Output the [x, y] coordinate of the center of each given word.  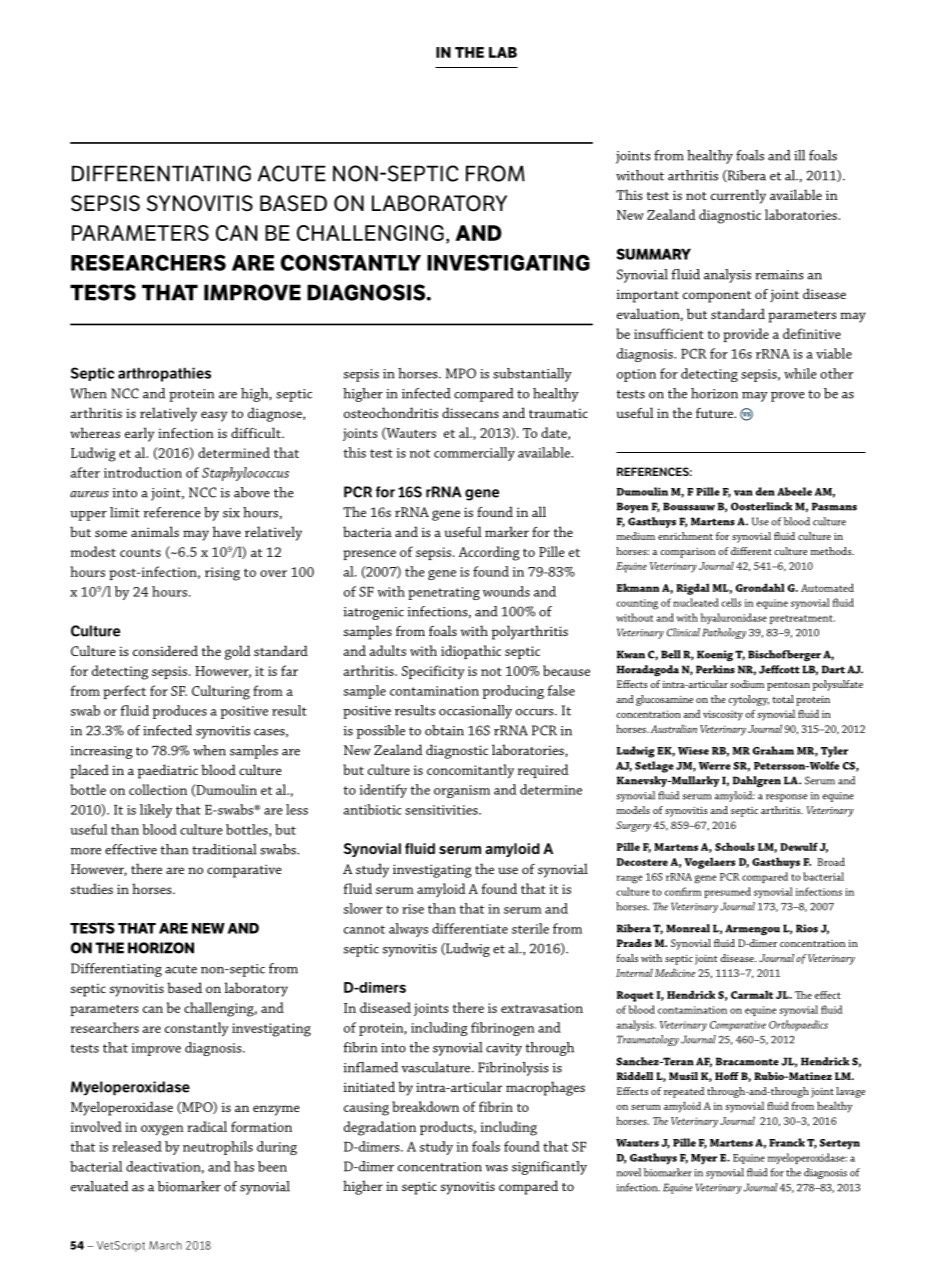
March [165, 1245]
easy [214, 416]
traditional [224, 849]
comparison [688, 553]
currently [738, 196]
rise [413, 909]
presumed [727, 892]
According [489, 553]
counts [140, 553]
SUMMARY [653, 254]
